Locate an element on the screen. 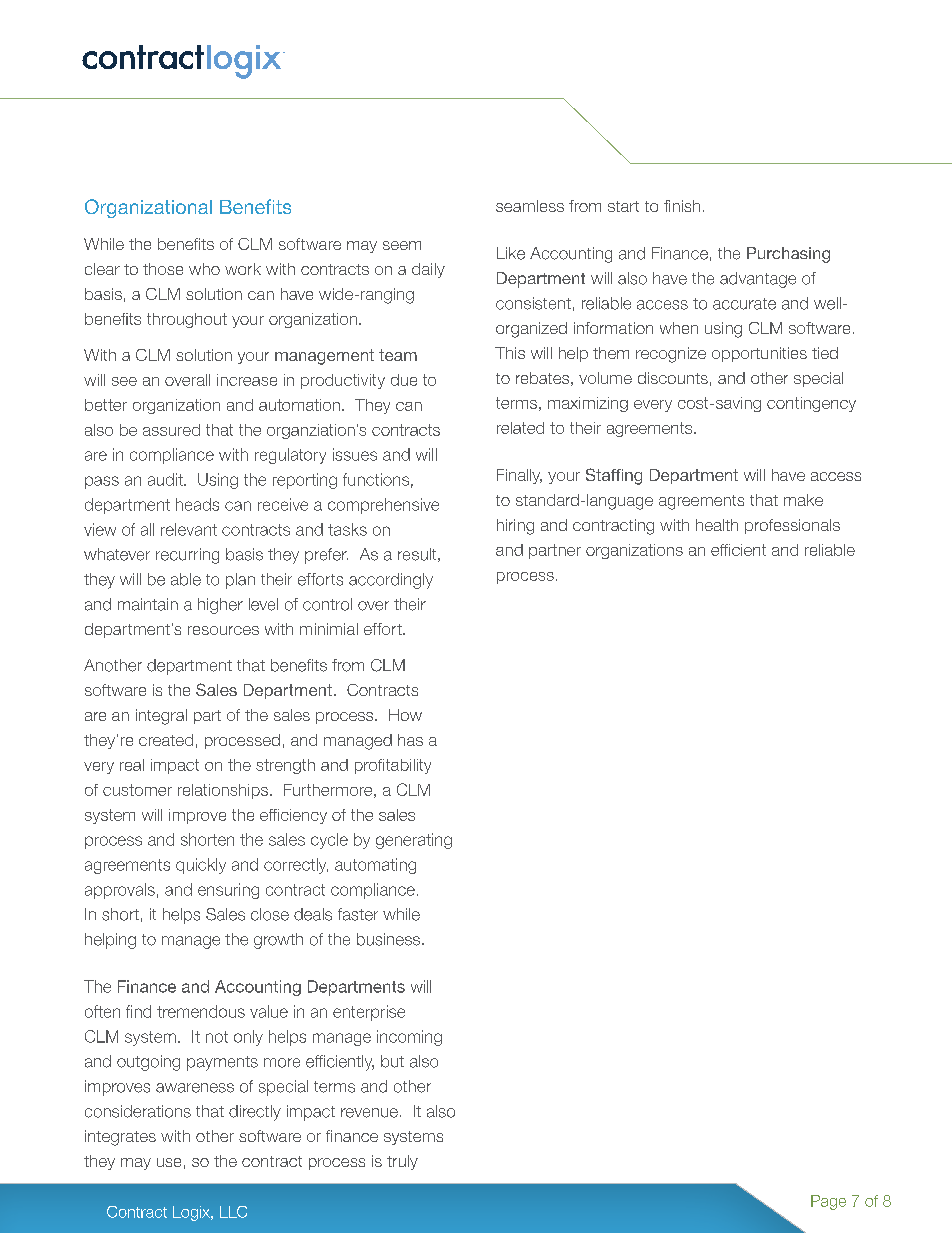 The height and width of the screenshot is (1233, 952). health is located at coordinates (717, 525).
